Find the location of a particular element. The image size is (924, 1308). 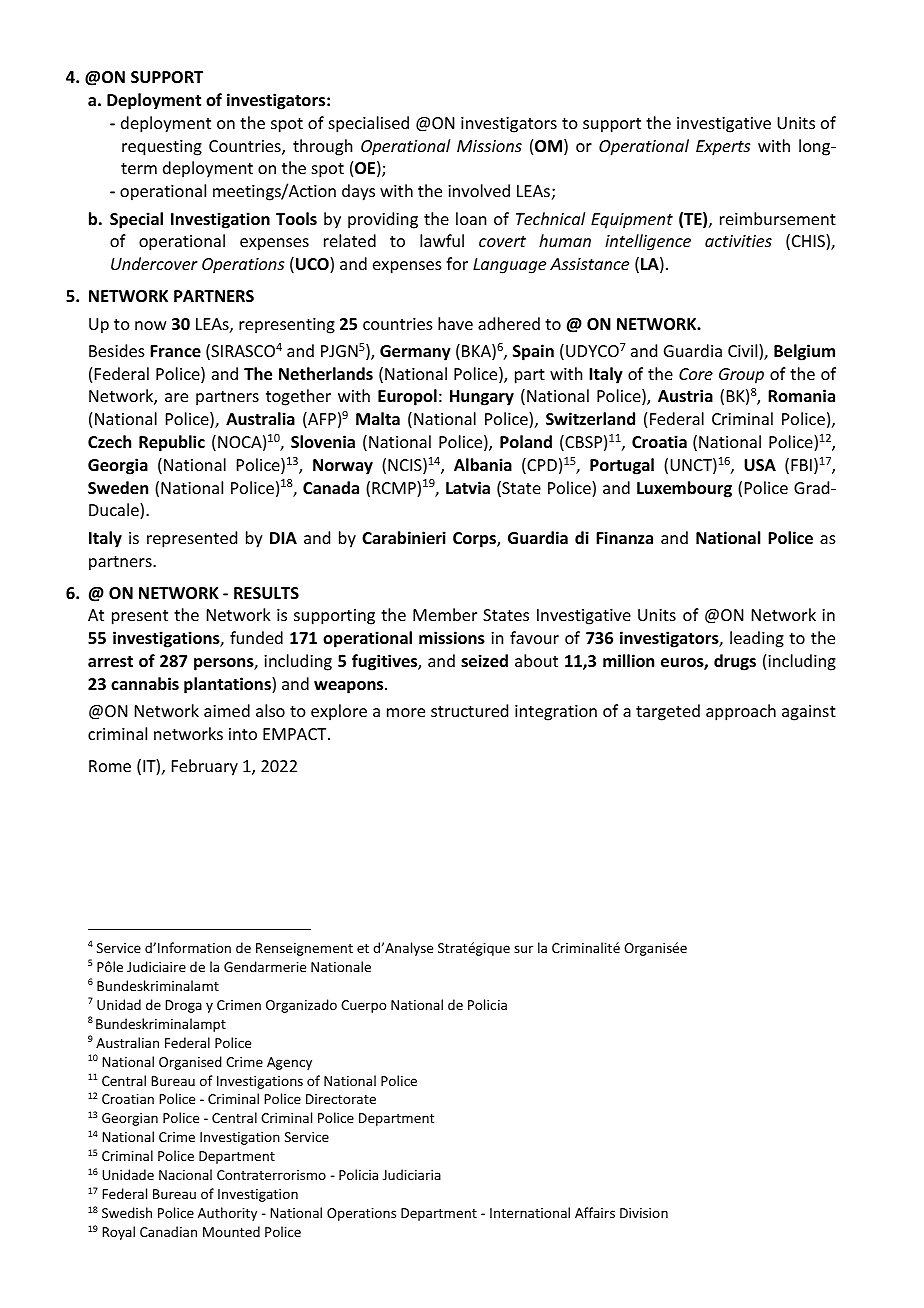

sur is located at coordinates (523, 949).
